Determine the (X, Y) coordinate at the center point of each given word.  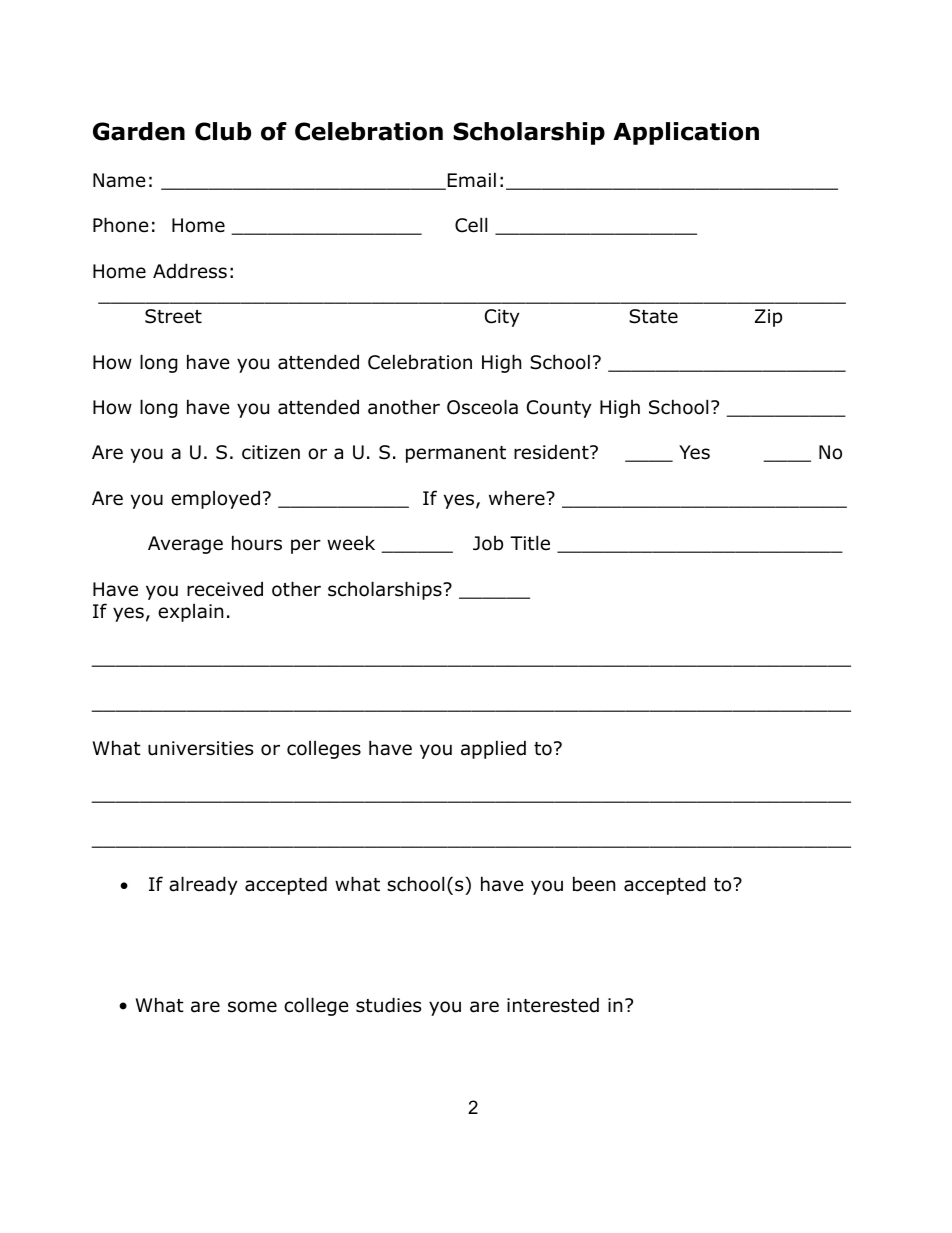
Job (488, 543)
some (252, 1007)
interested (553, 1005)
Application (686, 133)
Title (530, 543)
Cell (471, 225)
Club (223, 131)
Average (185, 545)
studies (388, 1005)
